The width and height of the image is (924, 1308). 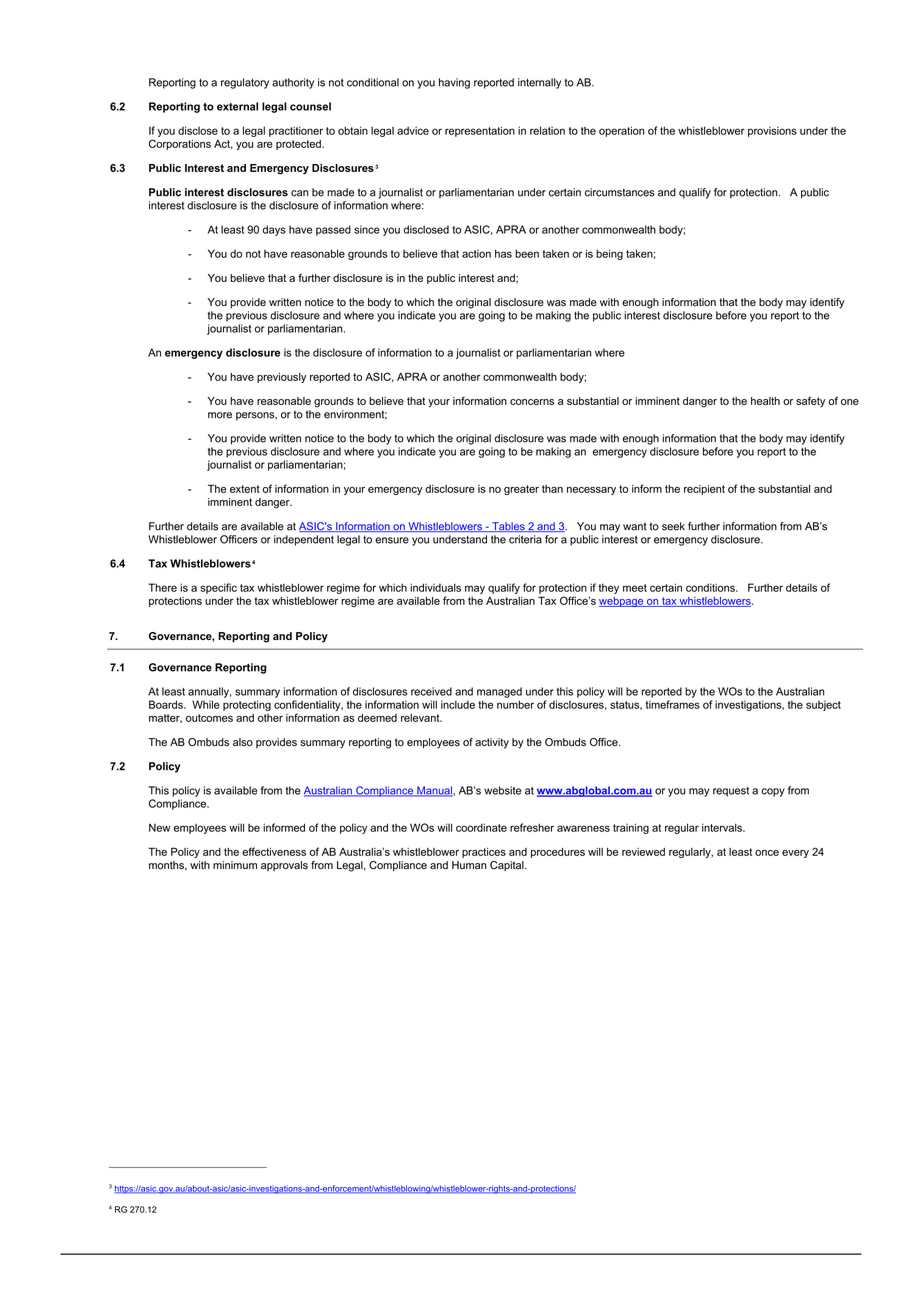 What do you see at coordinates (435, 587) in the image?
I see `individuals` at bounding box center [435, 587].
